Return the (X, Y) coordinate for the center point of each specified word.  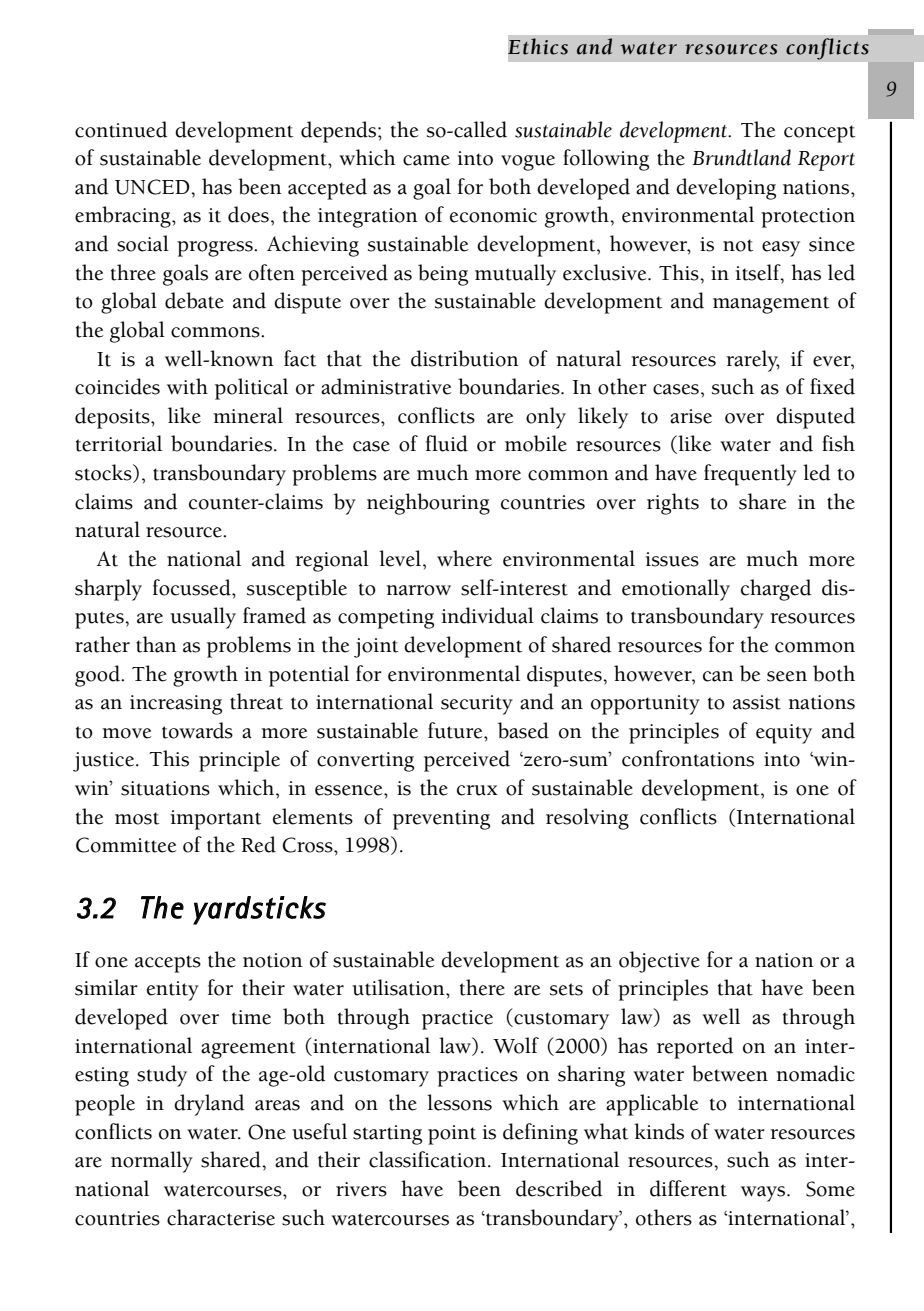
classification (429, 1159)
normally (152, 1162)
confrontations (688, 758)
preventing (441, 820)
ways (764, 1194)
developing (726, 189)
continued (121, 129)
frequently (750, 475)
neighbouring (428, 504)
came (426, 160)
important (215, 820)
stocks (104, 473)
